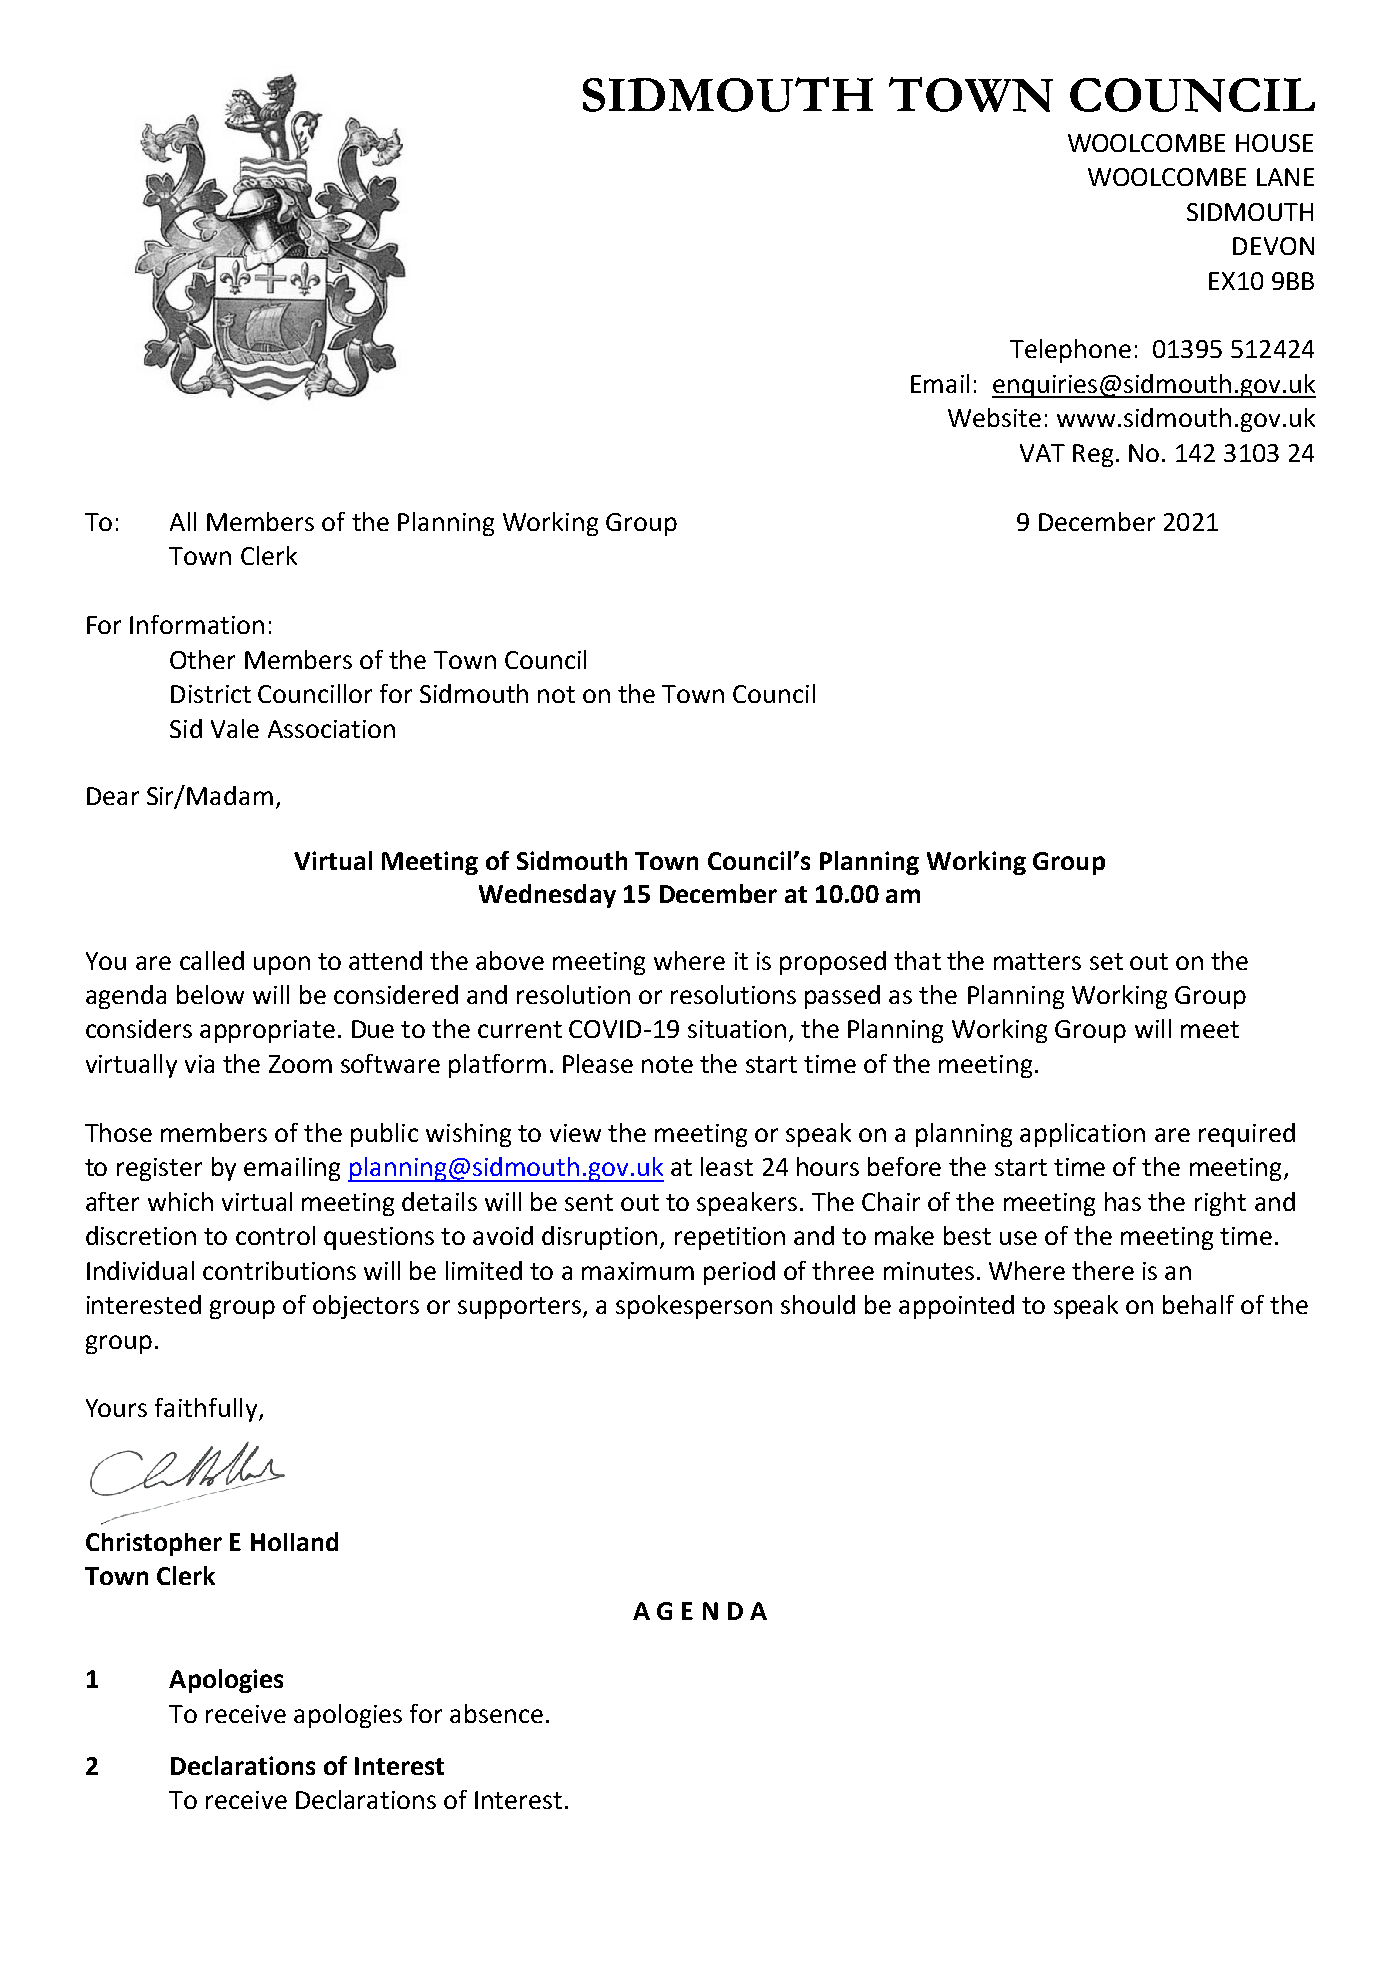  I want to click on spokesperson, so click(694, 1307).
